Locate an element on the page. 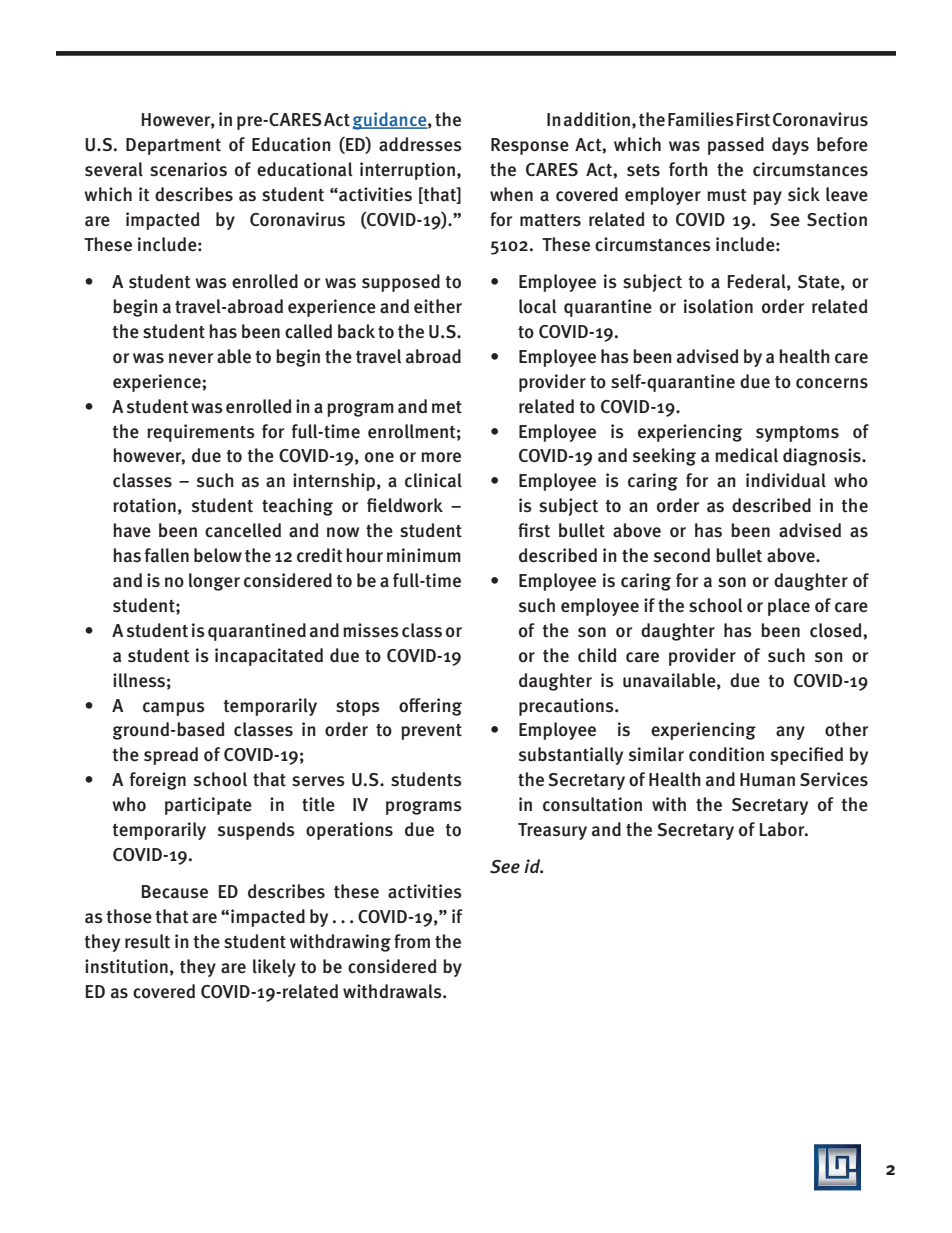 The width and height of the document is (952, 1233). prevent is located at coordinates (431, 732).
